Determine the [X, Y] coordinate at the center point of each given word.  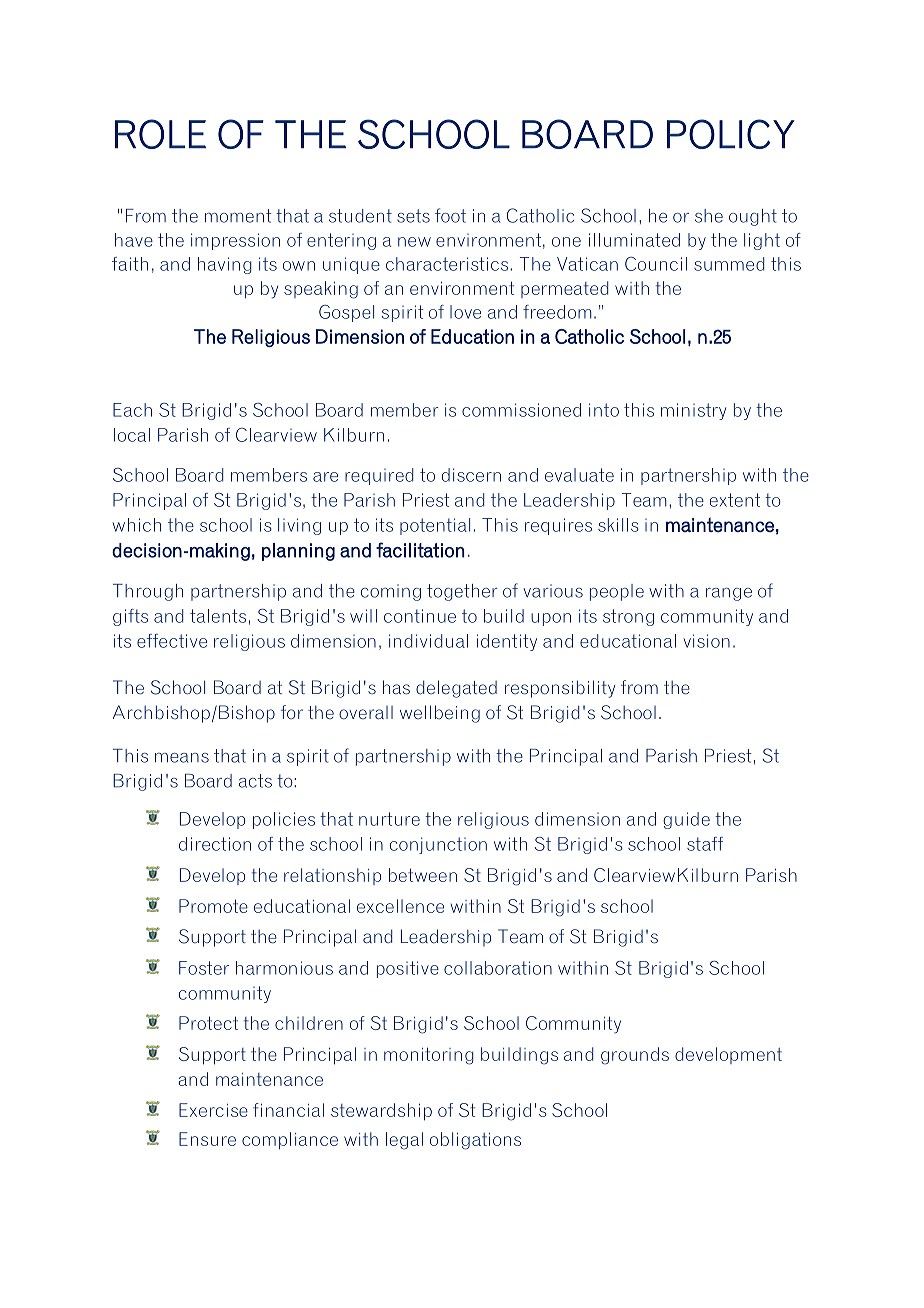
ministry [693, 411]
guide [686, 820]
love [465, 312]
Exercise [213, 1110]
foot [450, 215]
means [182, 758]
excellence [400, 906]
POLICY [731, 134]
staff [705, 844]
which [136, 525]
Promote [213, 906]
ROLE [160, 134]
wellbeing [440, 714]
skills [618, 525]
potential [435, 526]
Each [132, 410]
